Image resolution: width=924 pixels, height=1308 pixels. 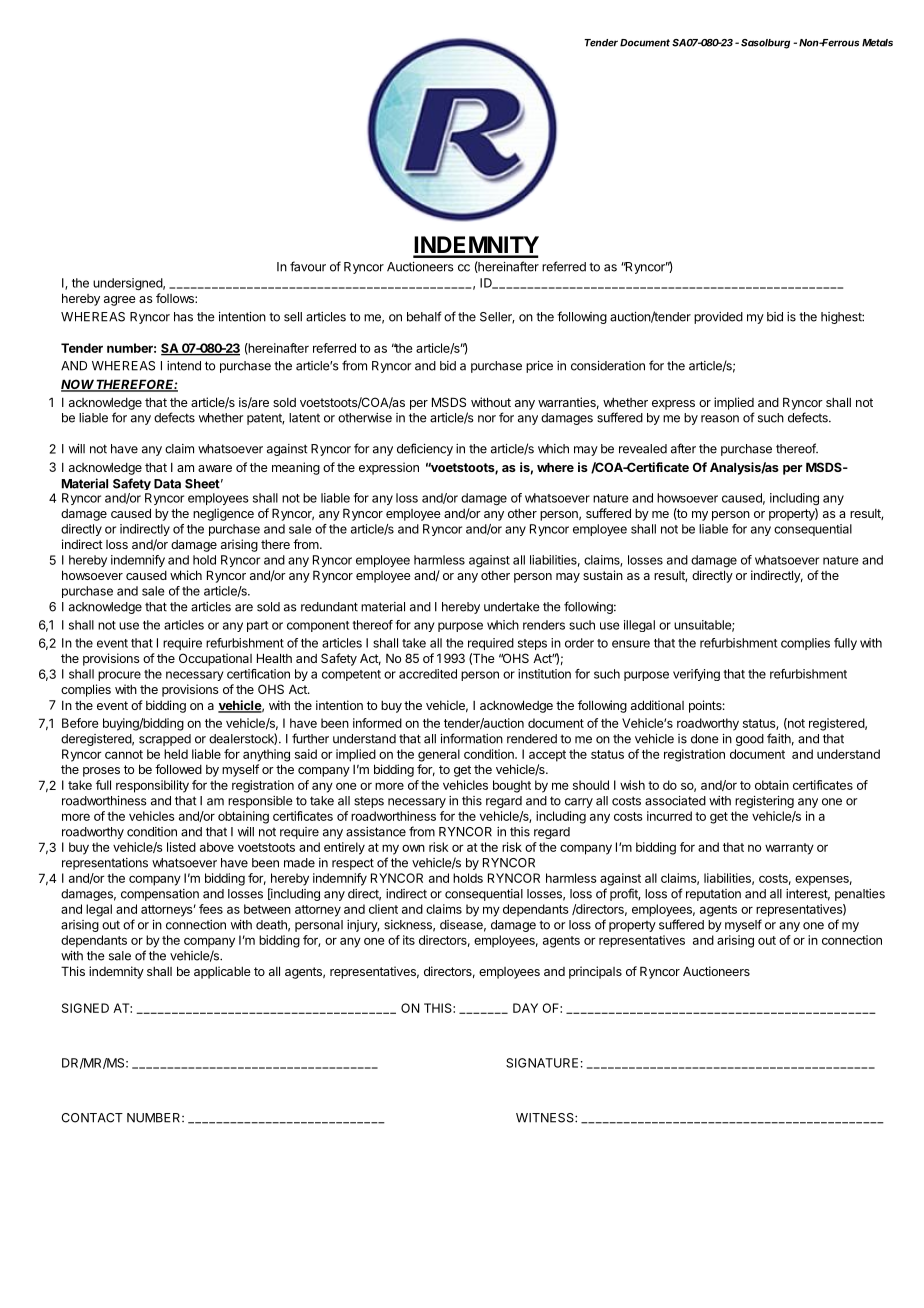 What do you see at coordinates (215, 659) in the page?
I see `Occupational` at bounding box center [215, 659].
